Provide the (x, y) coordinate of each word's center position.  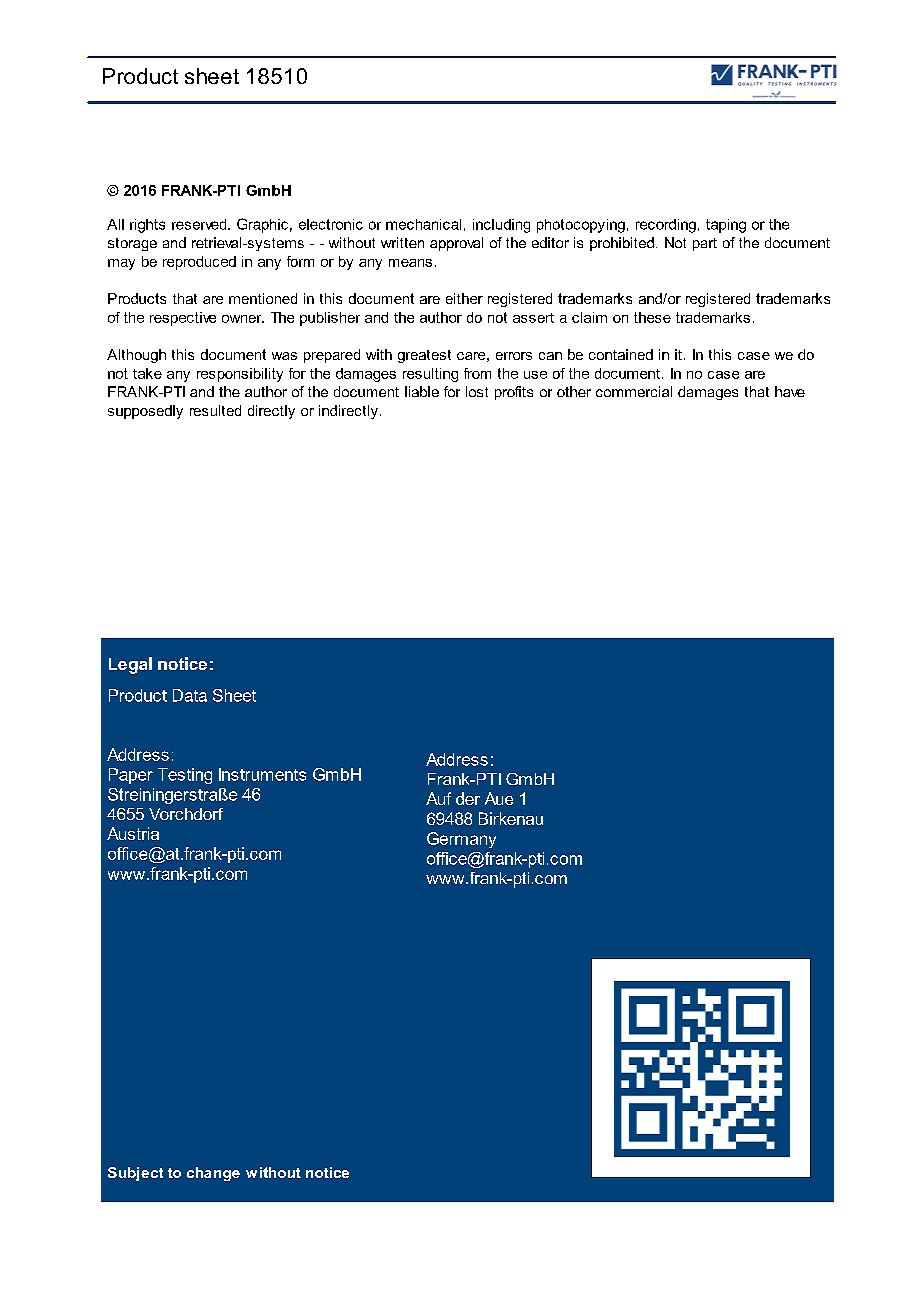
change (213, 1174)
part (705, 244)
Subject (135, 1174)
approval (456, 244)
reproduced (199, 263)
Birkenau (511, 818)
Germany (461, 840)
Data (190, 695)
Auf (438, 798)
